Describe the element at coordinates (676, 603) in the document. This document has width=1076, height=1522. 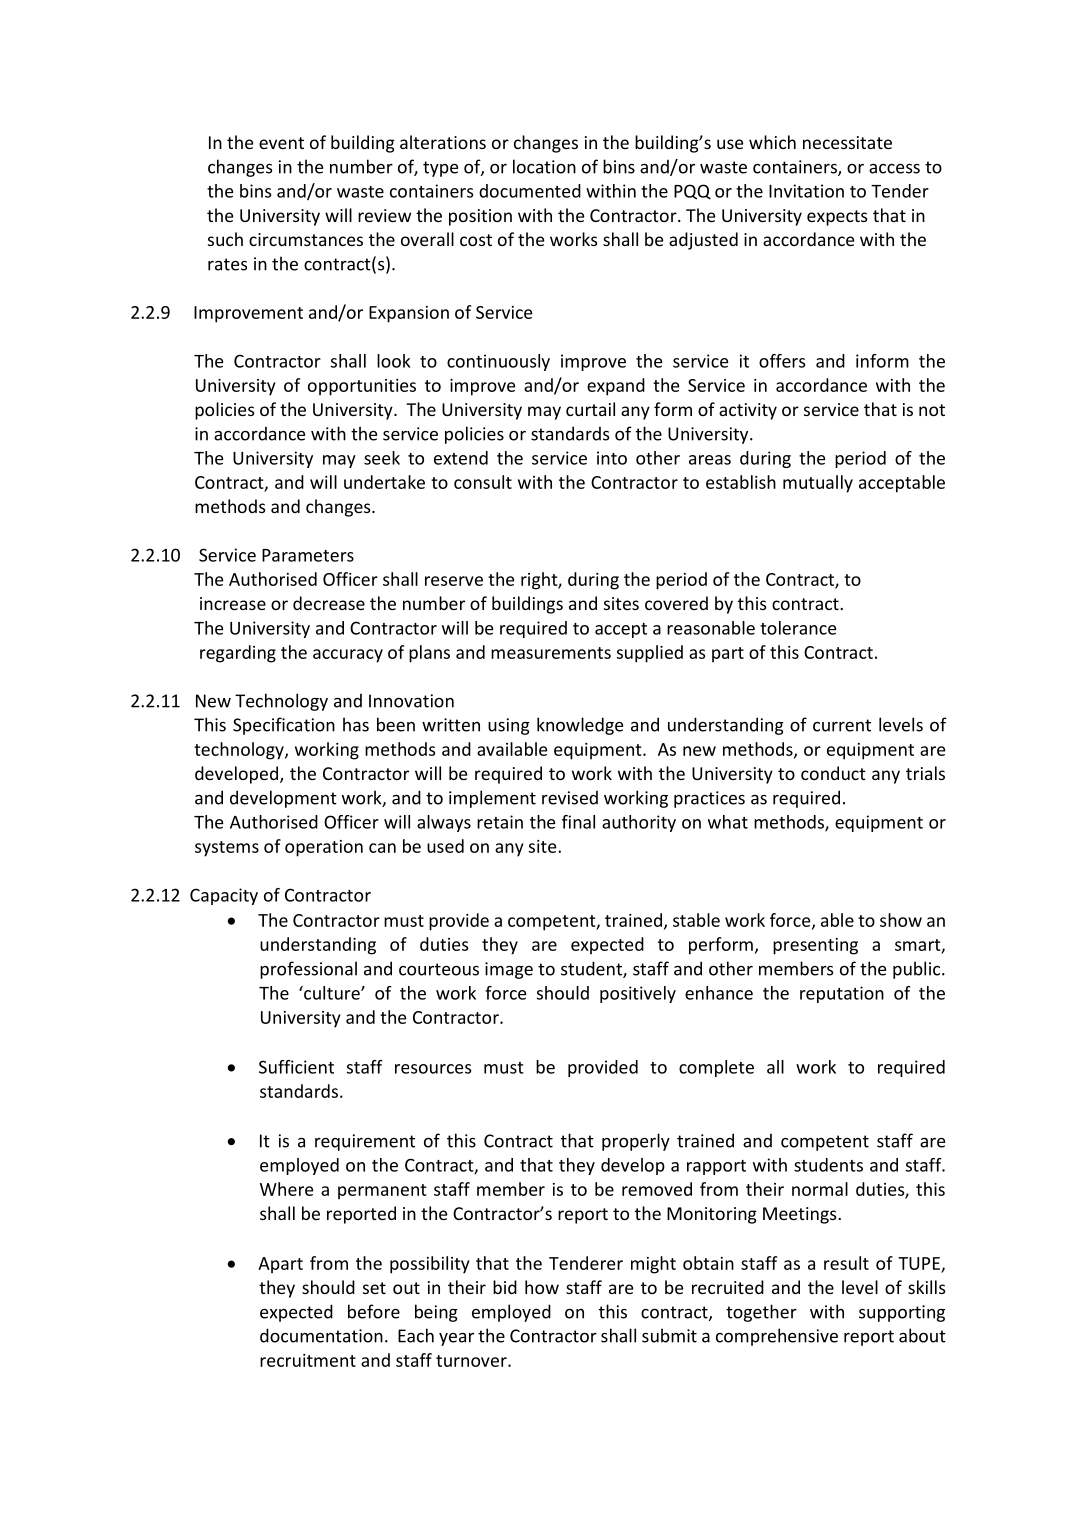
I see `covered` at that location.
